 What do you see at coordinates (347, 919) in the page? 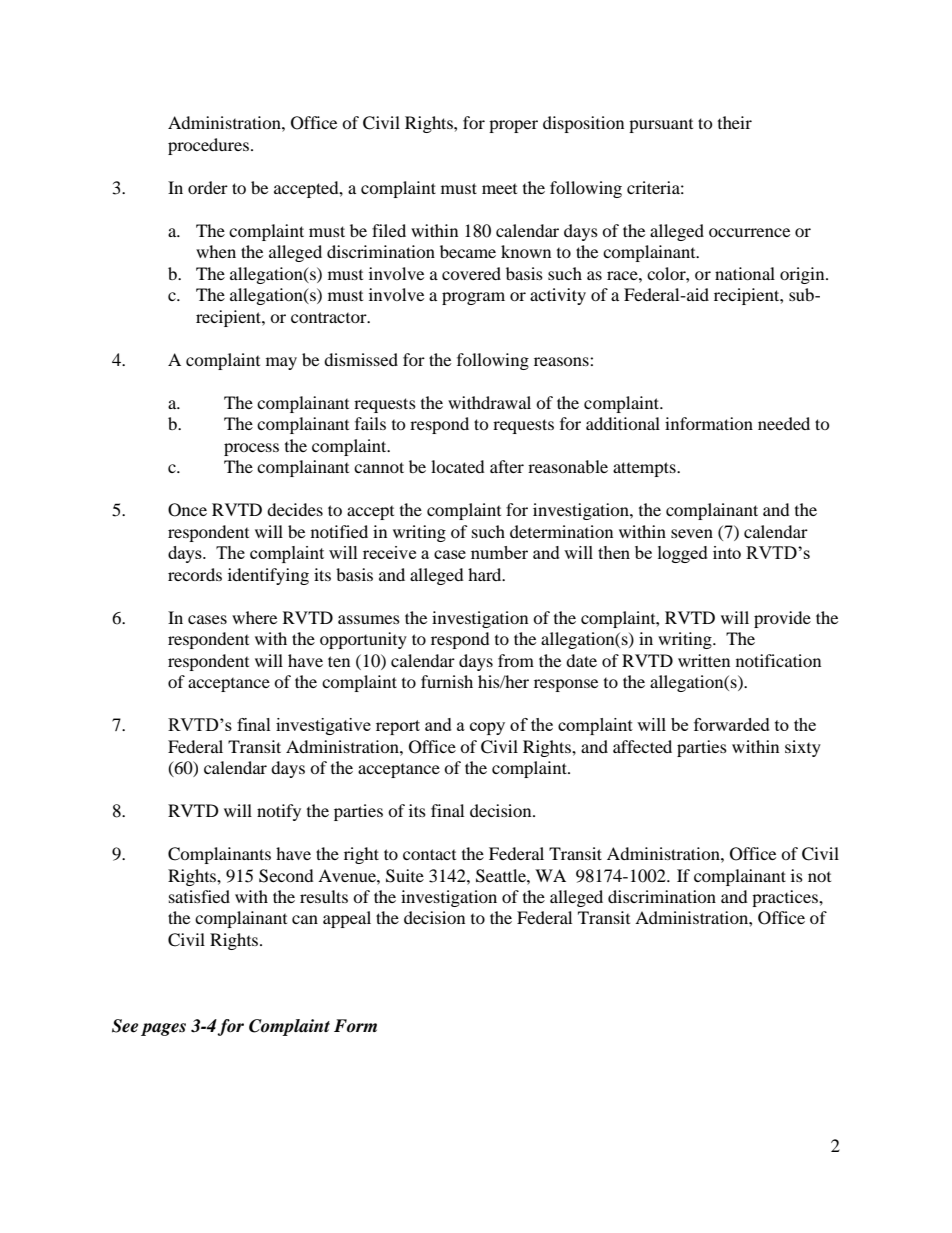
I see `appeal` at bounding box center [347, 919].
